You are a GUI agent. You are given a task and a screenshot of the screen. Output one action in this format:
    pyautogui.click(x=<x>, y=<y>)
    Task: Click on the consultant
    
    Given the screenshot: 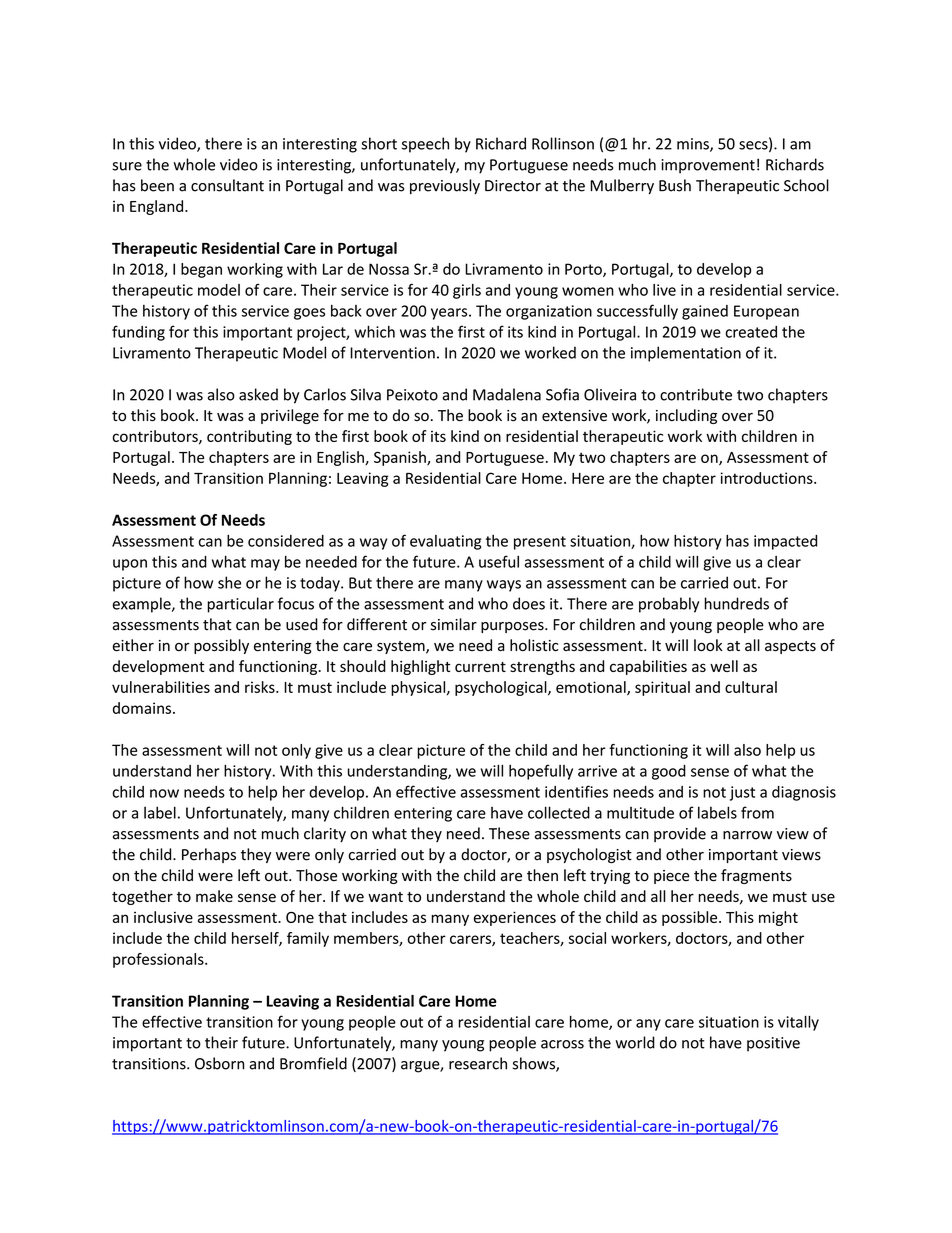 What is the action you would take?
    pyautogui.click(x=227, y=185)
